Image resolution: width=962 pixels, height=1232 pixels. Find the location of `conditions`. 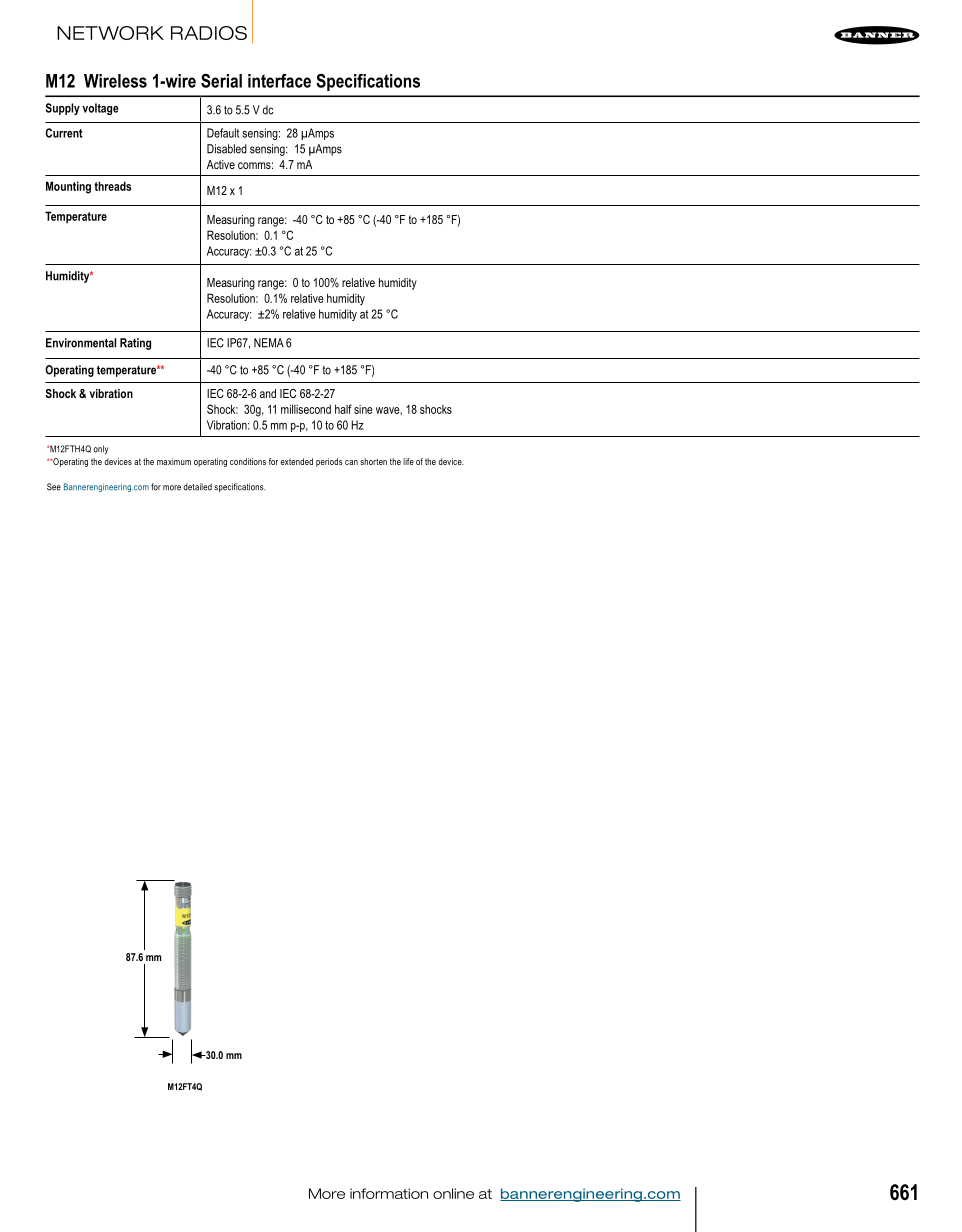

conditions is located at coordinates (248, 461).
